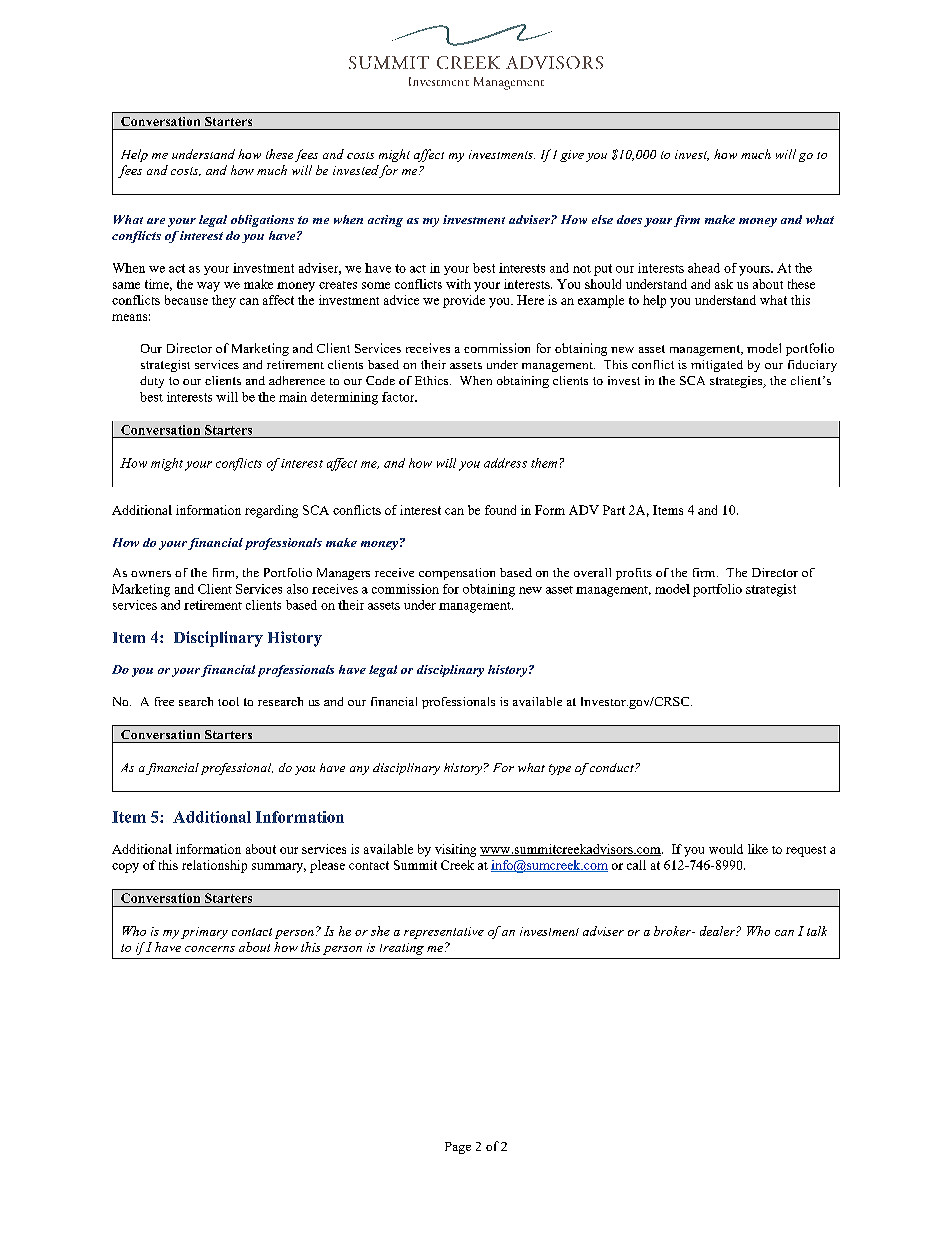  Describe the element at coordinates (817, 931) in the screenshot. I see `talk` at that location.
